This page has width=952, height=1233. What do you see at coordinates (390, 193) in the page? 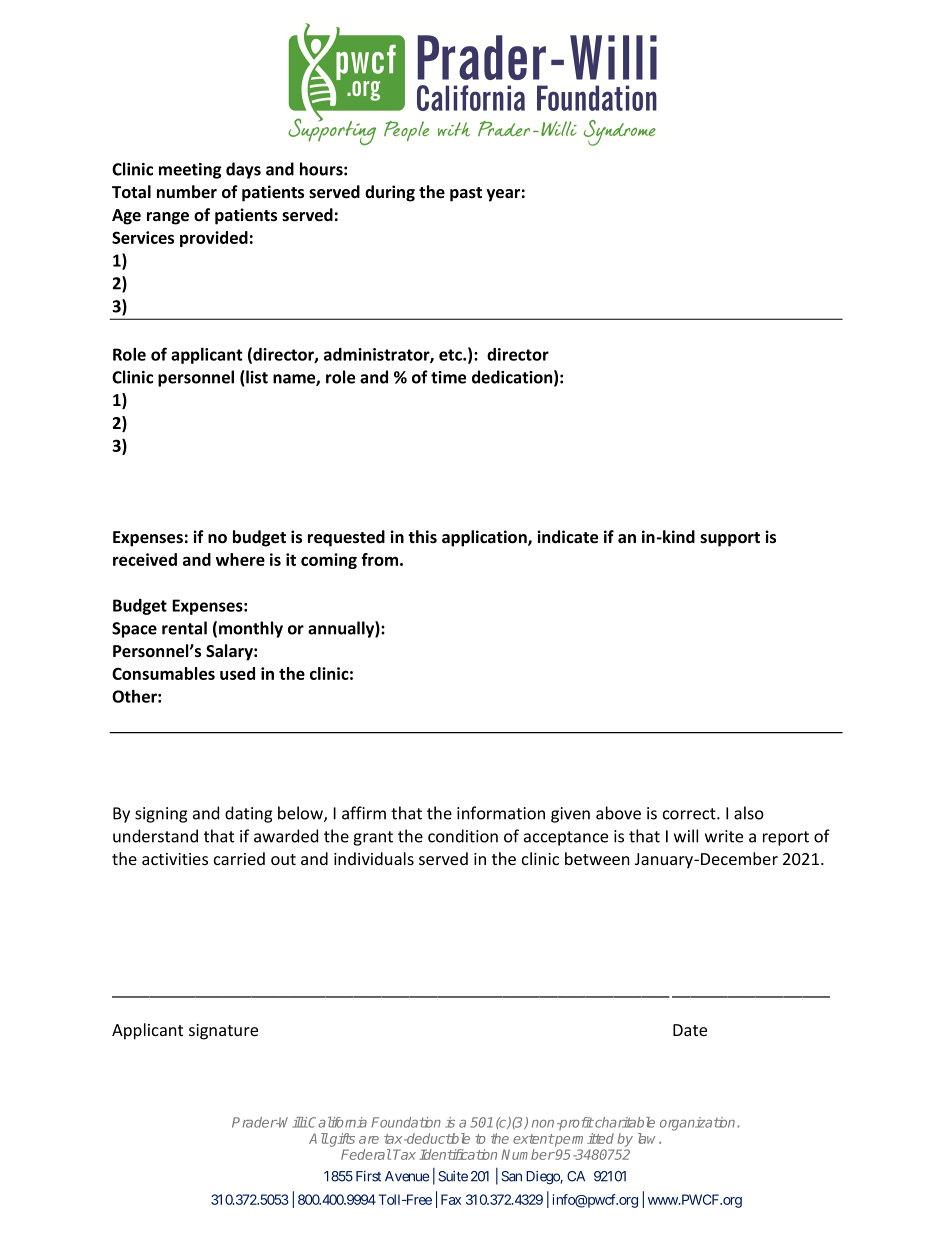
I see `during` at bounding box center [390, 193].
